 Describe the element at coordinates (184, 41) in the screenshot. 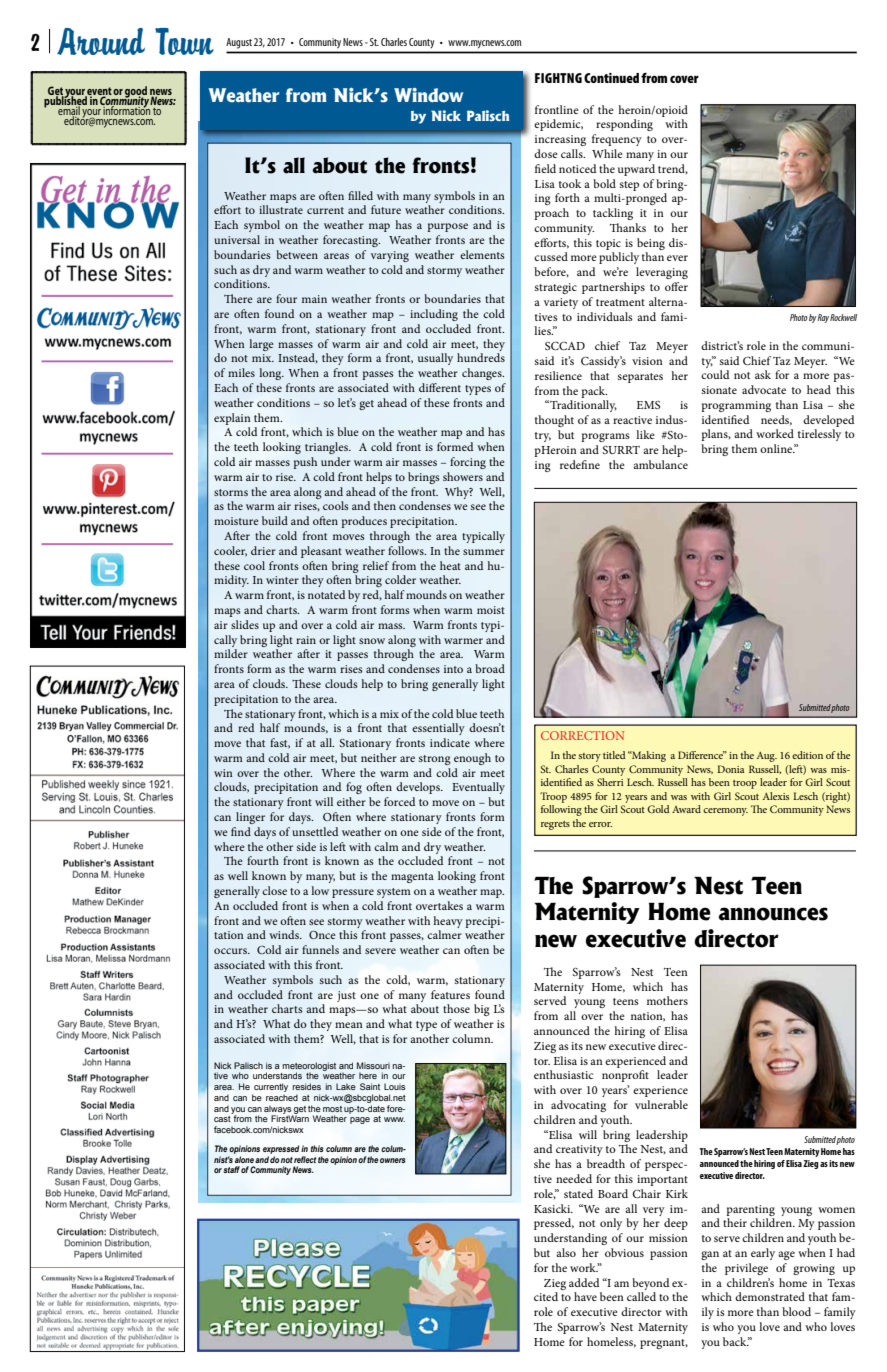

I see `Town` at that location.
